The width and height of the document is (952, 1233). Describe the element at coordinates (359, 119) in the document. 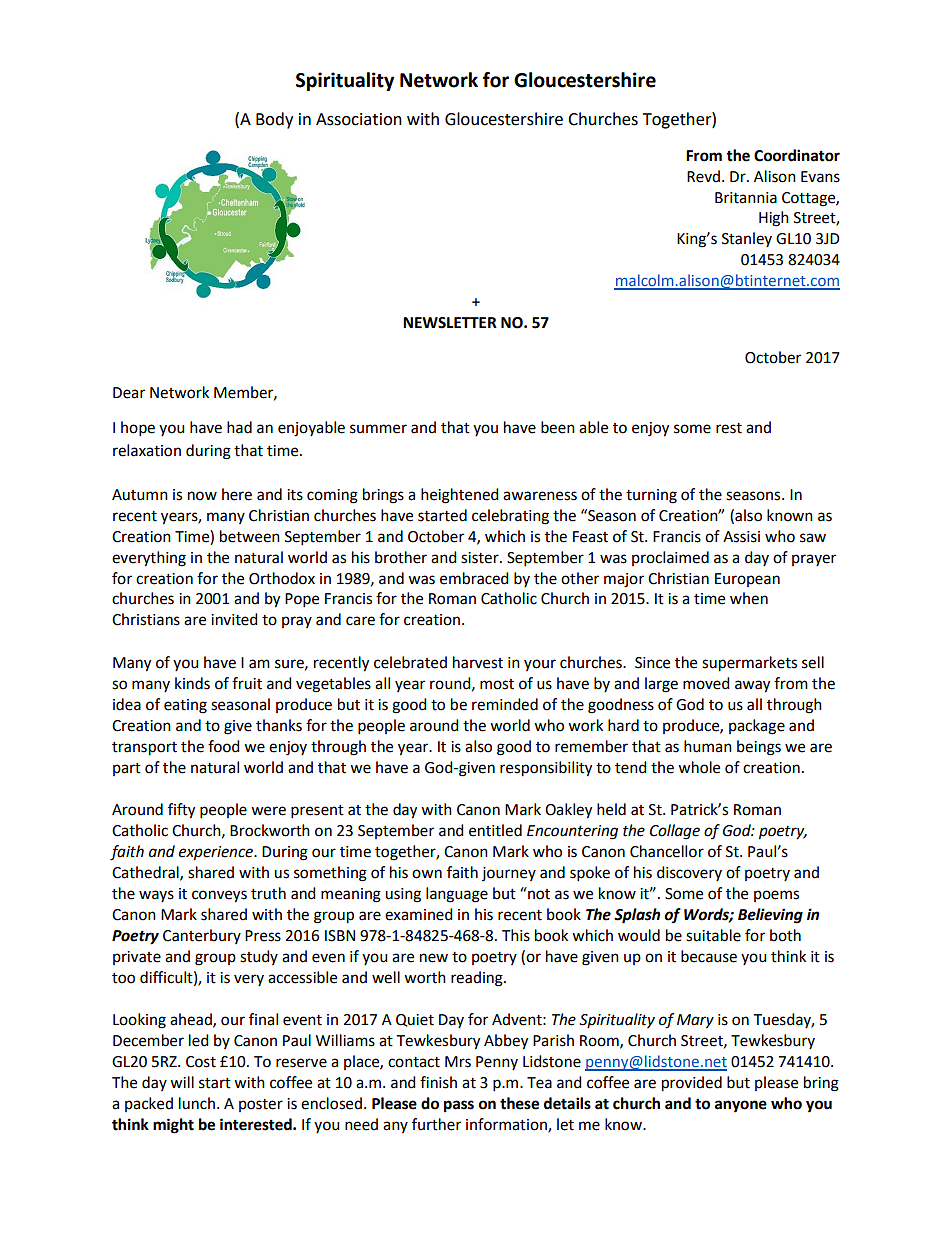

I see `Association` at that location.
